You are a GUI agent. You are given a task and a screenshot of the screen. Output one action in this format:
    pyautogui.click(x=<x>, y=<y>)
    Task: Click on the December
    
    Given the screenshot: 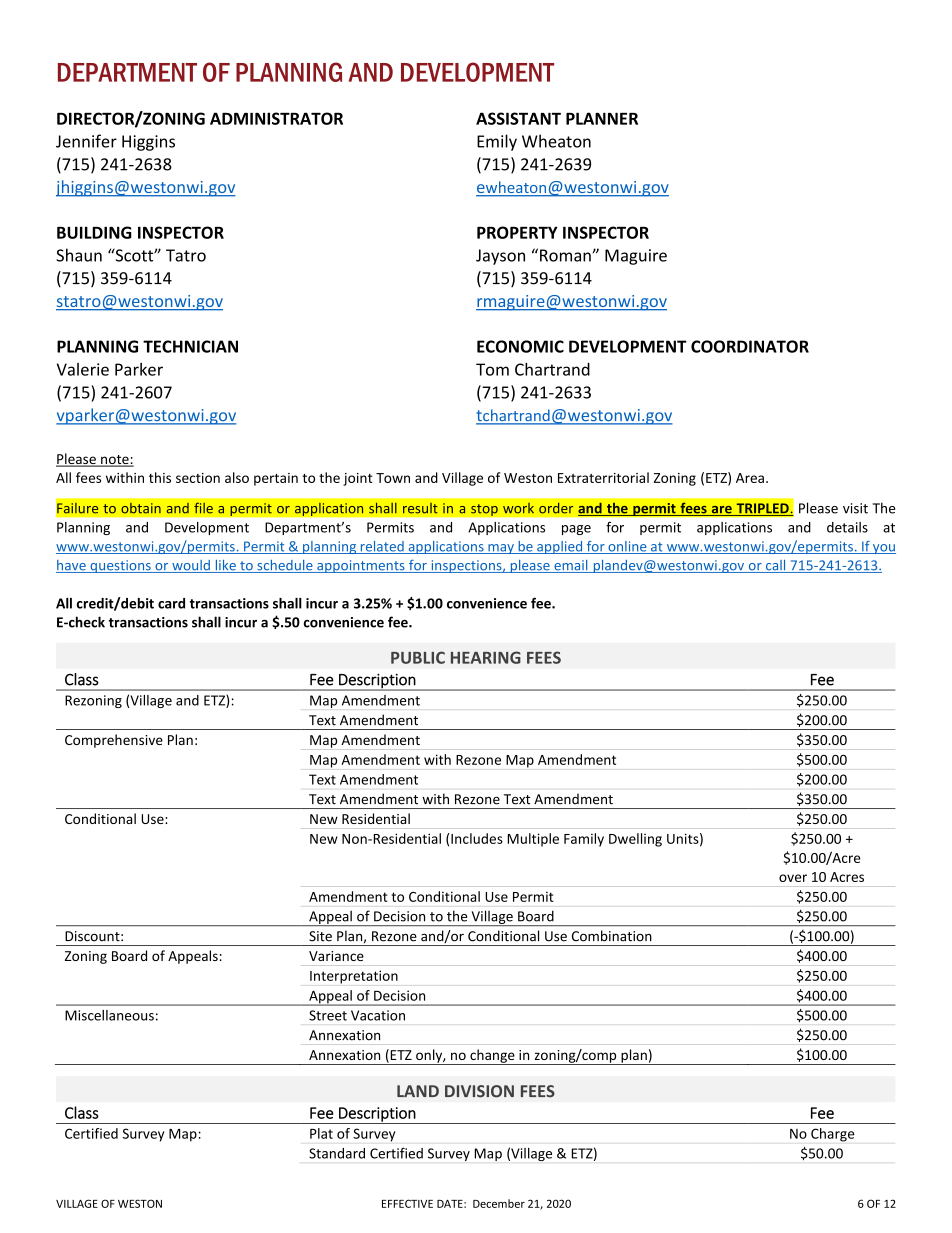 What is the action you would take?
    pyautogui.click(x=499, y=1203)
